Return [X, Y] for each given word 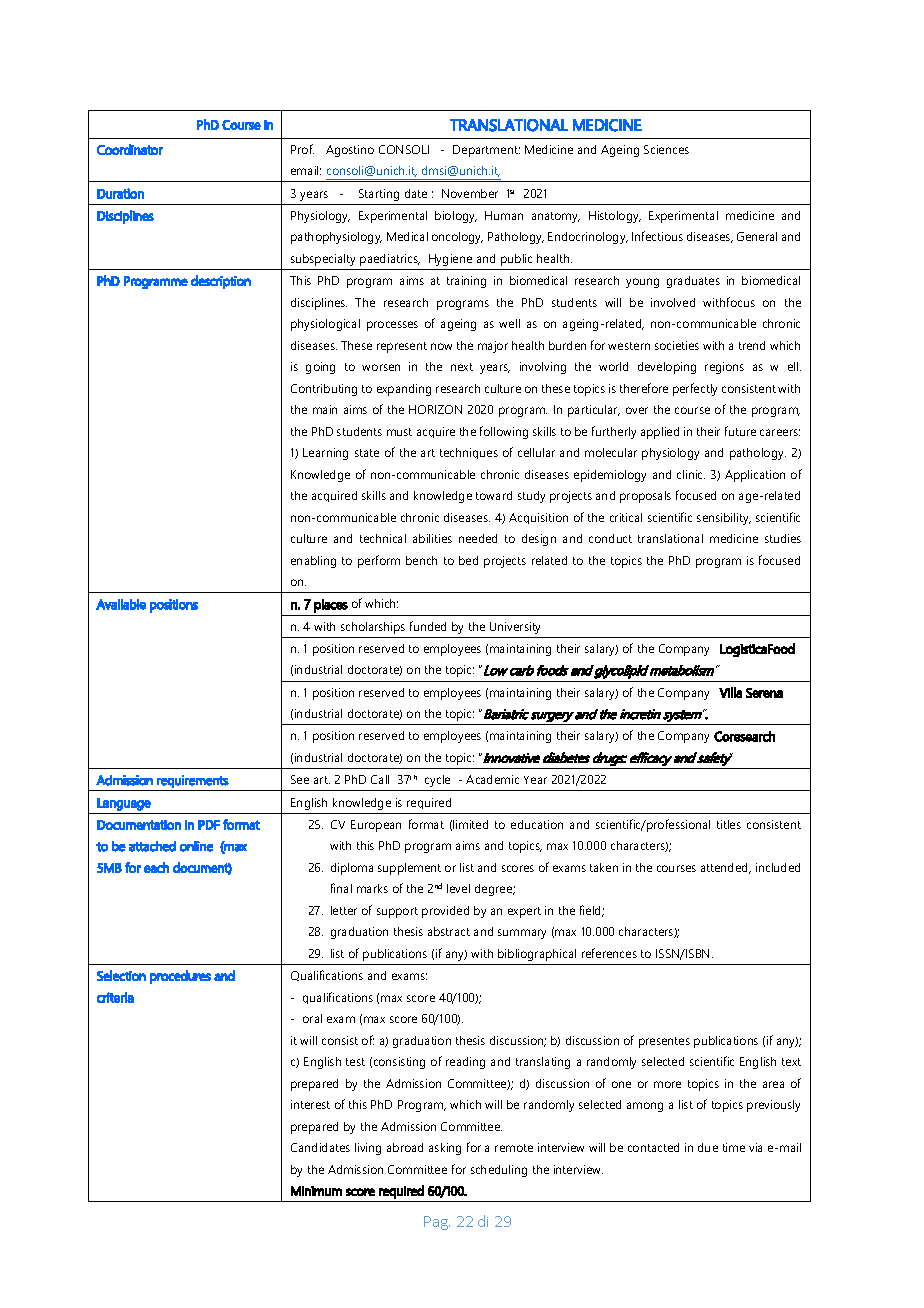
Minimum [316, 1191]
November [470, 193]
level [458, 888]
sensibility [724, 519]
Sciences [666, 149]
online [196, 846]
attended [725, 868]
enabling [313, 562]
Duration [120, 193]
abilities [432, 538]
